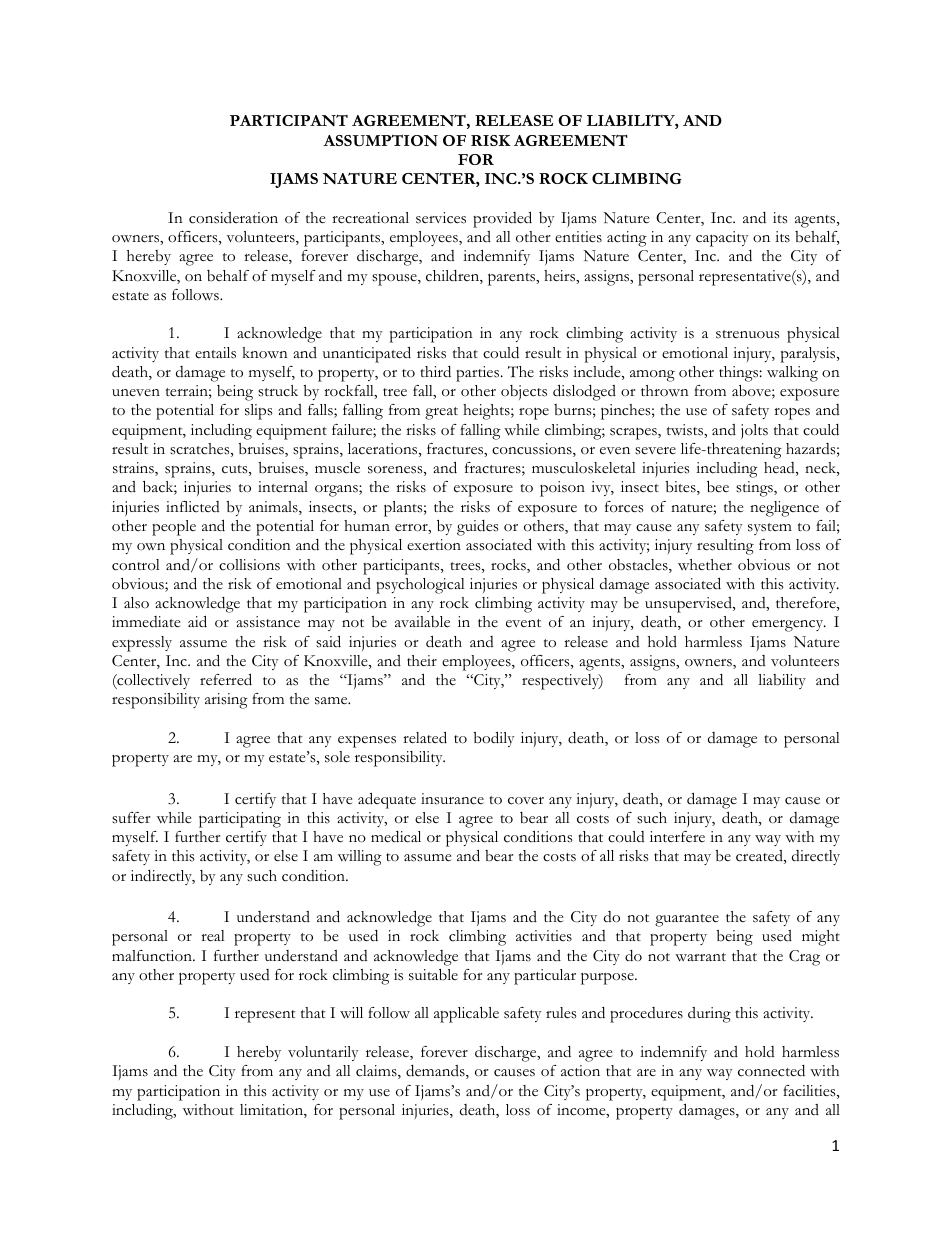 This page has width=952, height=1233. What do you see at coordinates (502, 219) in the page?
I see `provided` at bounding box center [502, 219].
